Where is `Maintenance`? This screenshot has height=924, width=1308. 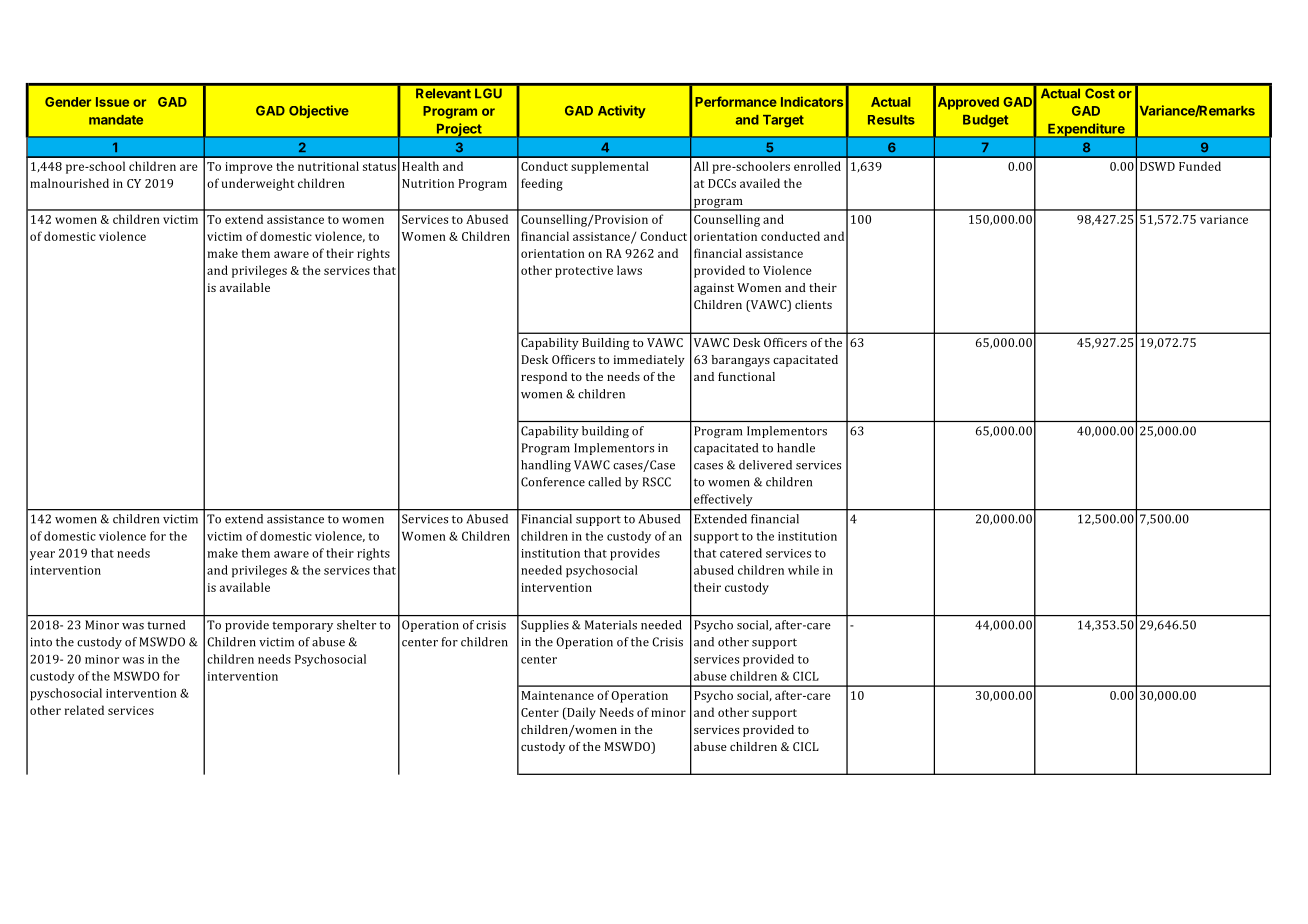
Maintenance is located at coordinates (557, 695).
